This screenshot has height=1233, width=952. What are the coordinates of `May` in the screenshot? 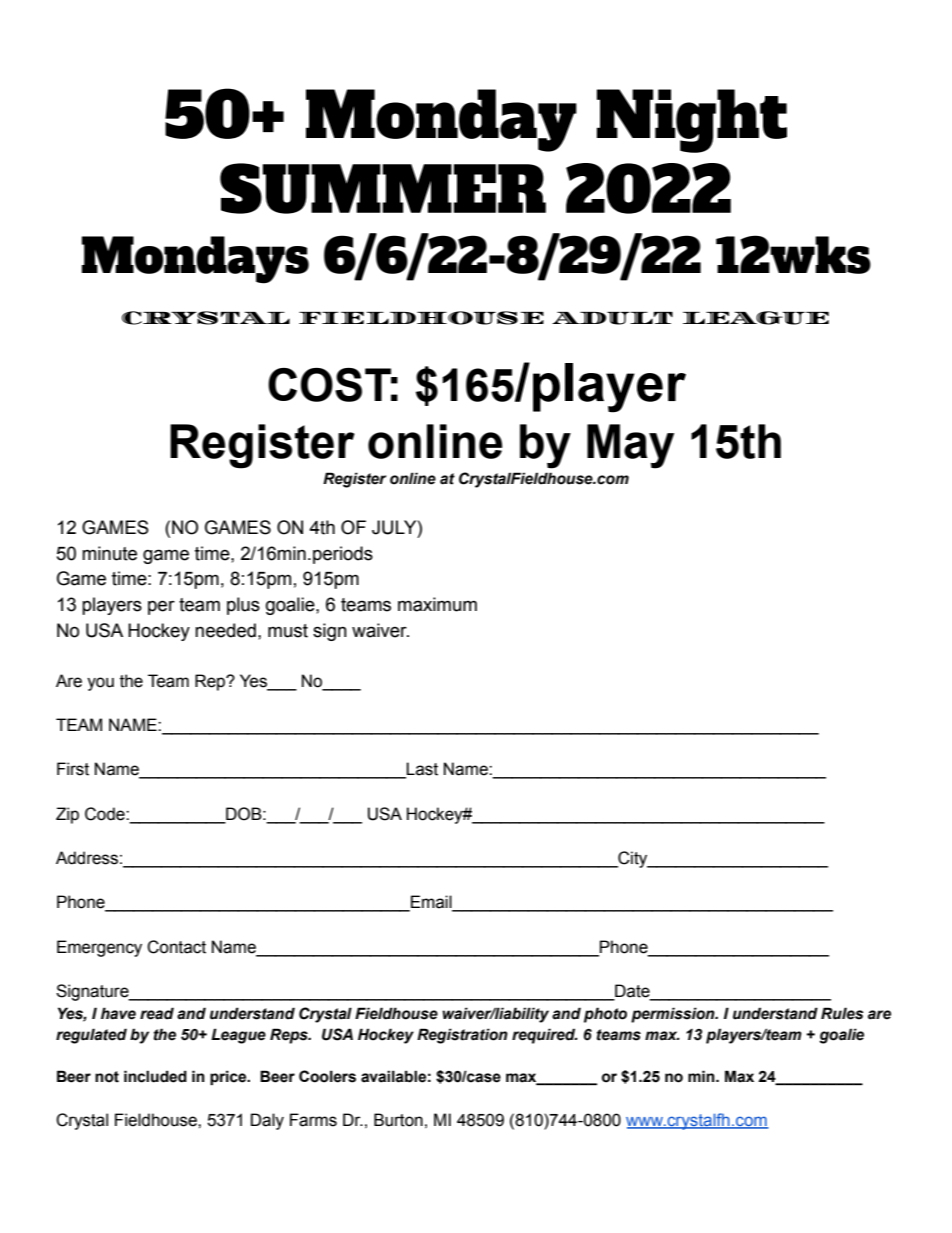 It's located at (630, 446).
